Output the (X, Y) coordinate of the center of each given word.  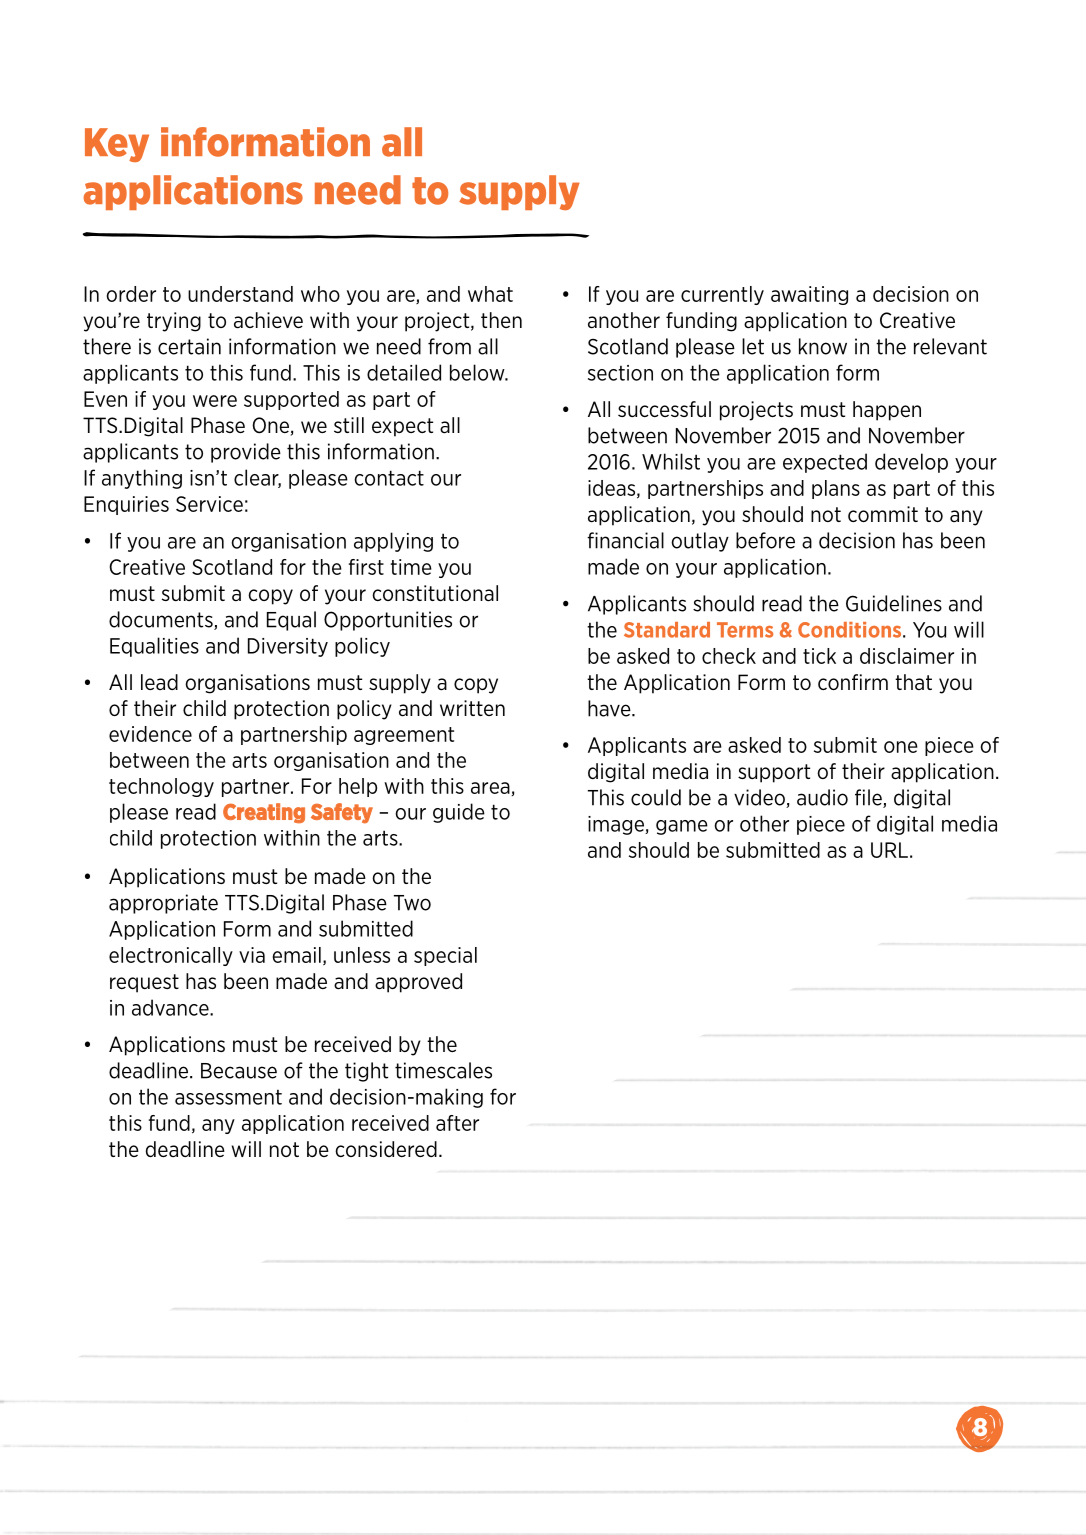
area (490, 788)
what (490, 294)
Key (117, 145)
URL (889, 850)
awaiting (809, 295)
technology (161, 787)
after (457, 1123)
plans (836, 489)
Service (209, 504)
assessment (228, 1097)
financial (625, 540)
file (869, 798)
